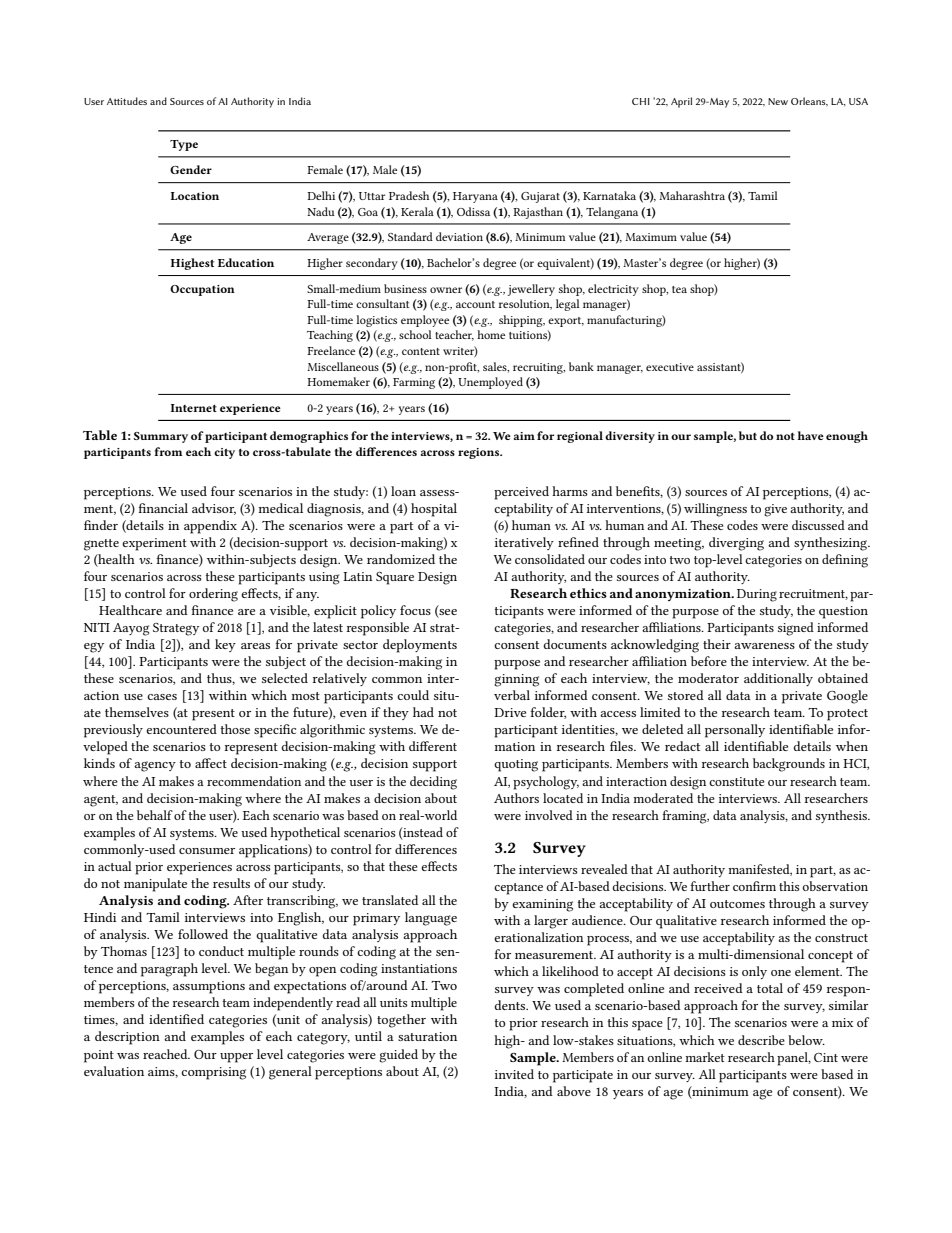 The width and height of the page is (952, 1233). Describe the element at coordinates (757, 595) in the page. I see `During` at that location.
